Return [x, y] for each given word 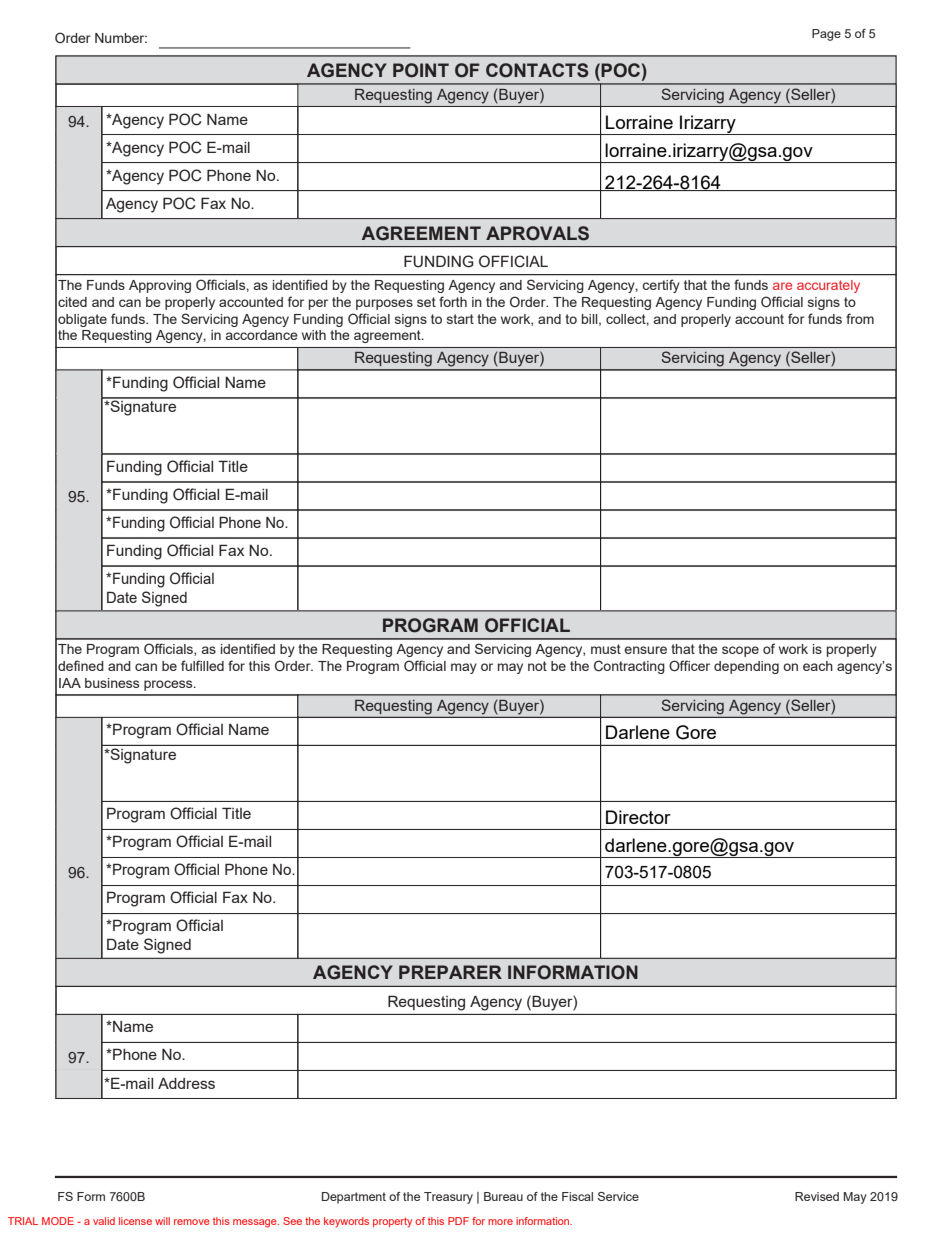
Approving [160, 286]
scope [740, 651]
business [112, 683]
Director [638, 817]
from [860, 318]
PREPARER [450, 972]
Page [826, 35]
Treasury [448, 1198]
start [460, 319]
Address [186, 1083]
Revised [817, 1196]
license [135, 1221]
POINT [421, 70]
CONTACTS [537, 70]
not [537, 666]
